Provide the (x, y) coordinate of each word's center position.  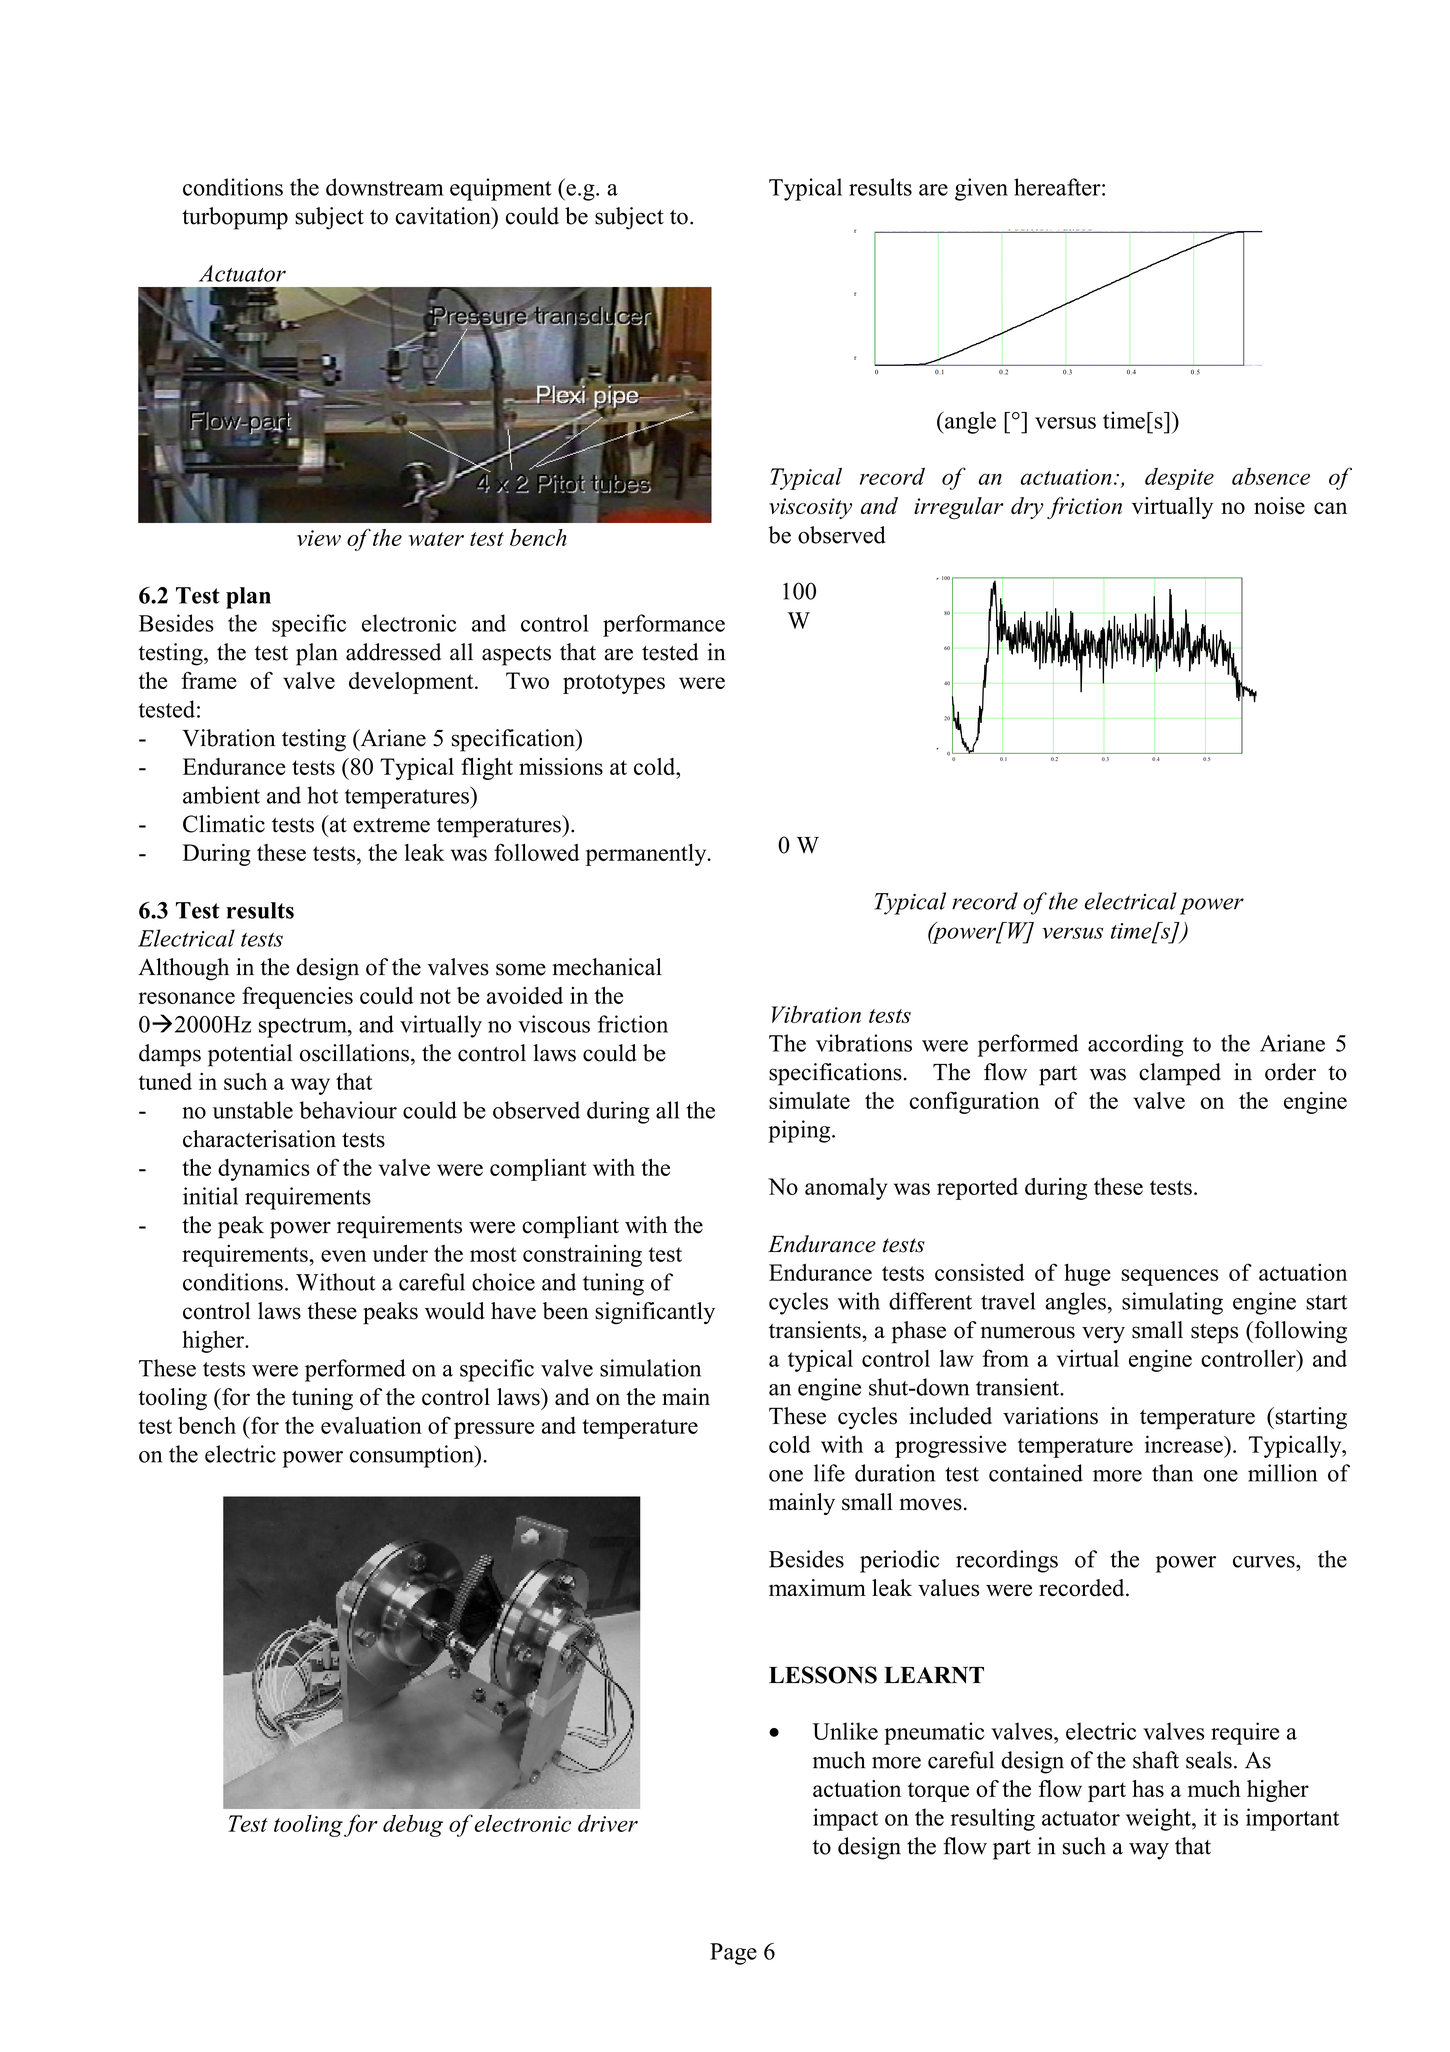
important (1292, 1819)
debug (413, 1825)
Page (733, 1954)
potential (250, 1055)
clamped (1180, 1074)
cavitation (444, 216)
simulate (809, 1100)
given (981, 189)
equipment (501, 189)
